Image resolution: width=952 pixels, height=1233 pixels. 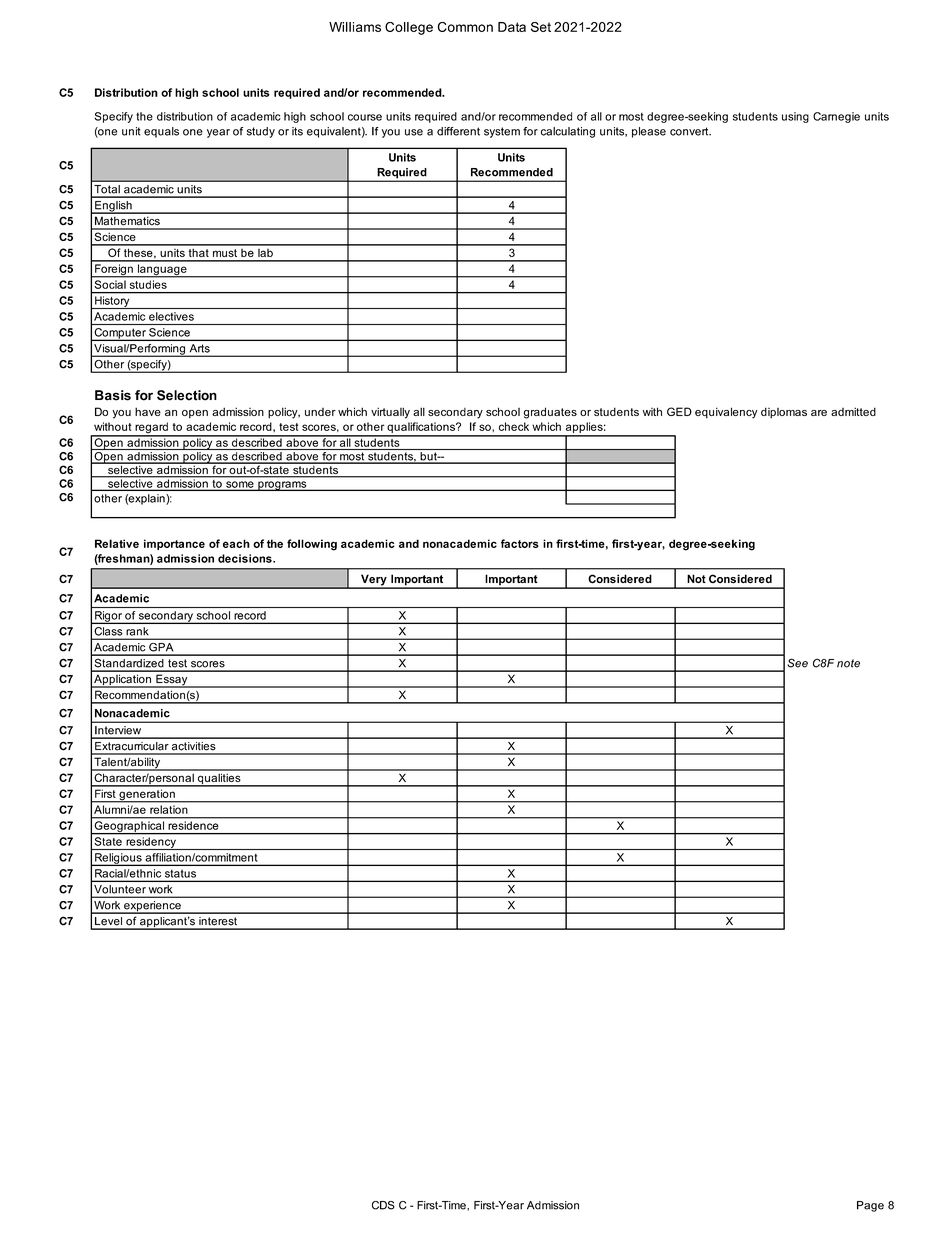 What do you see at coordinates (161, 132) in the page?
I see `equals` at bounding box center [161, 132].
